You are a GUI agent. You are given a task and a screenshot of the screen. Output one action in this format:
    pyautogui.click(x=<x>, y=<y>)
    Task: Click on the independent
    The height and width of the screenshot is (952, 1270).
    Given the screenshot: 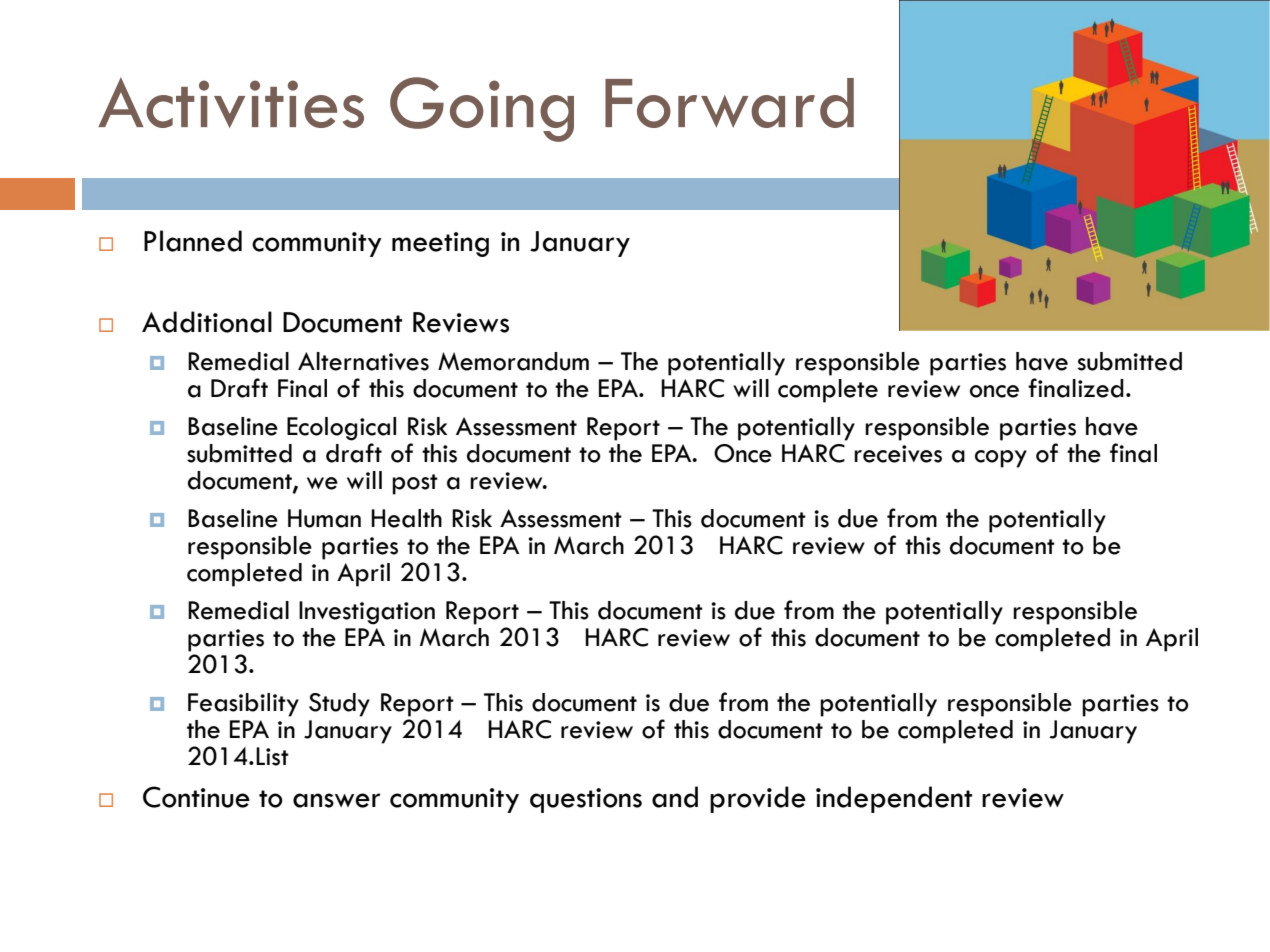 What is the action you would take?
    pyautogui.click(x=894, y=799)
